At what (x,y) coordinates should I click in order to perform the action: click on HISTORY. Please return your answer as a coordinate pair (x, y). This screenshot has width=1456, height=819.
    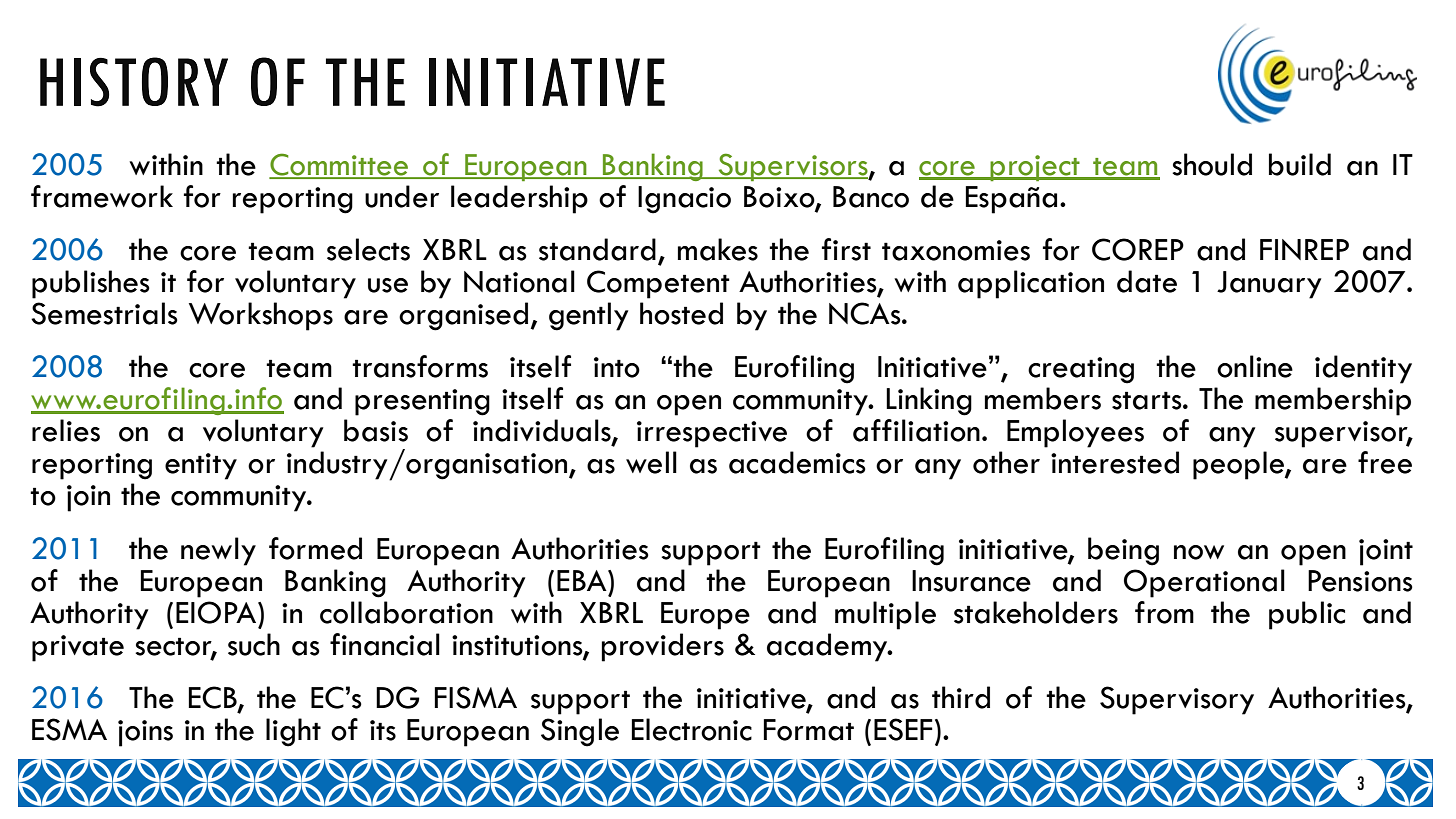
    Looking at the image, I should click on (134, 82).
